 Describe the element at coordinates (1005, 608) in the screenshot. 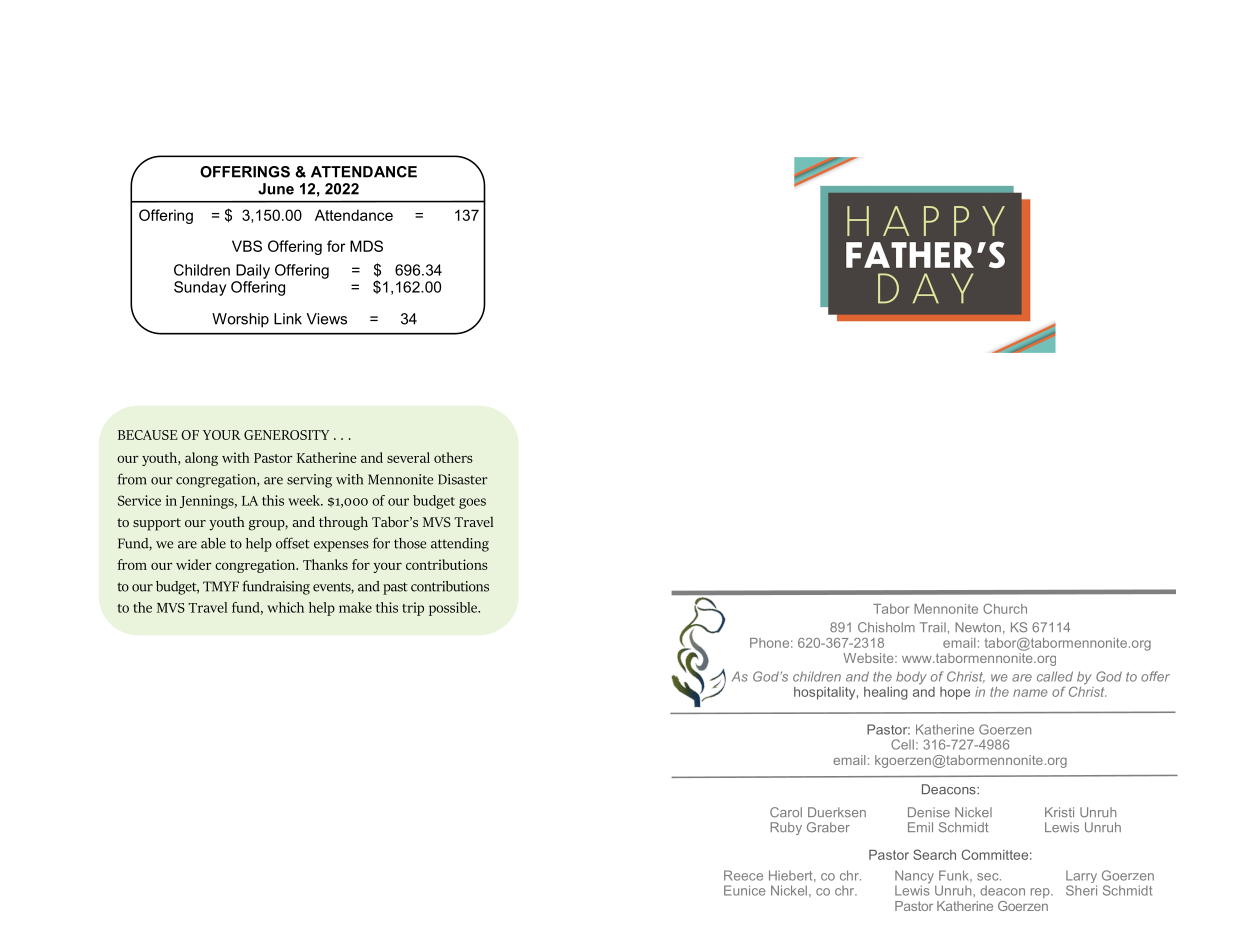

I see `Church` at that location.
